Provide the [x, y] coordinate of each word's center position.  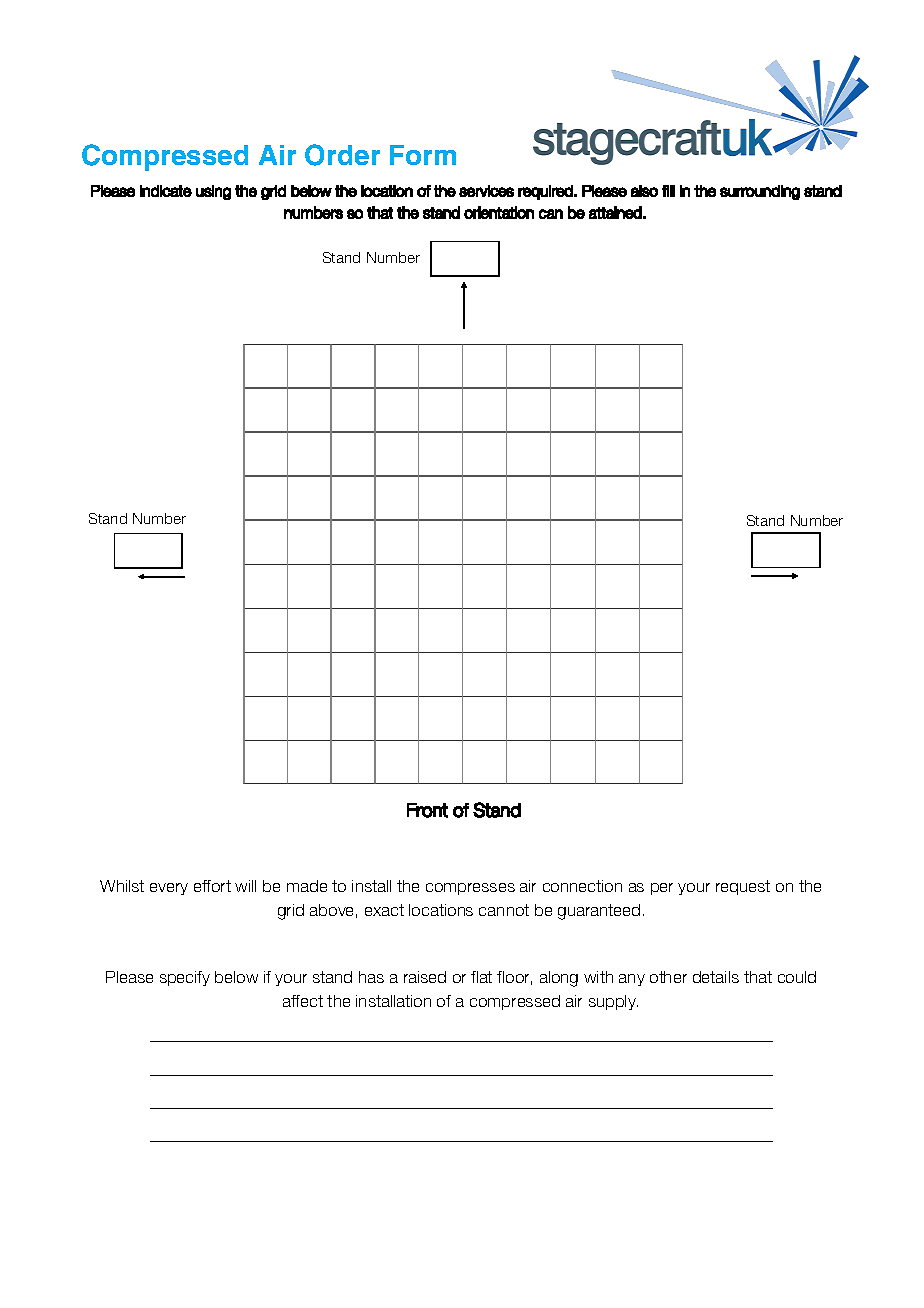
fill [668, 191]
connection [582, 886]
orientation [499, 212]
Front [427, 810]
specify [185, 978]
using [213, 192]
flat [481, 977]
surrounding [760, 192]
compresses [470, 889]
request [743, 887]
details [716, 977]
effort [212, 886]
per [662, 889]
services [486, 191]
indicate [166, 191]
